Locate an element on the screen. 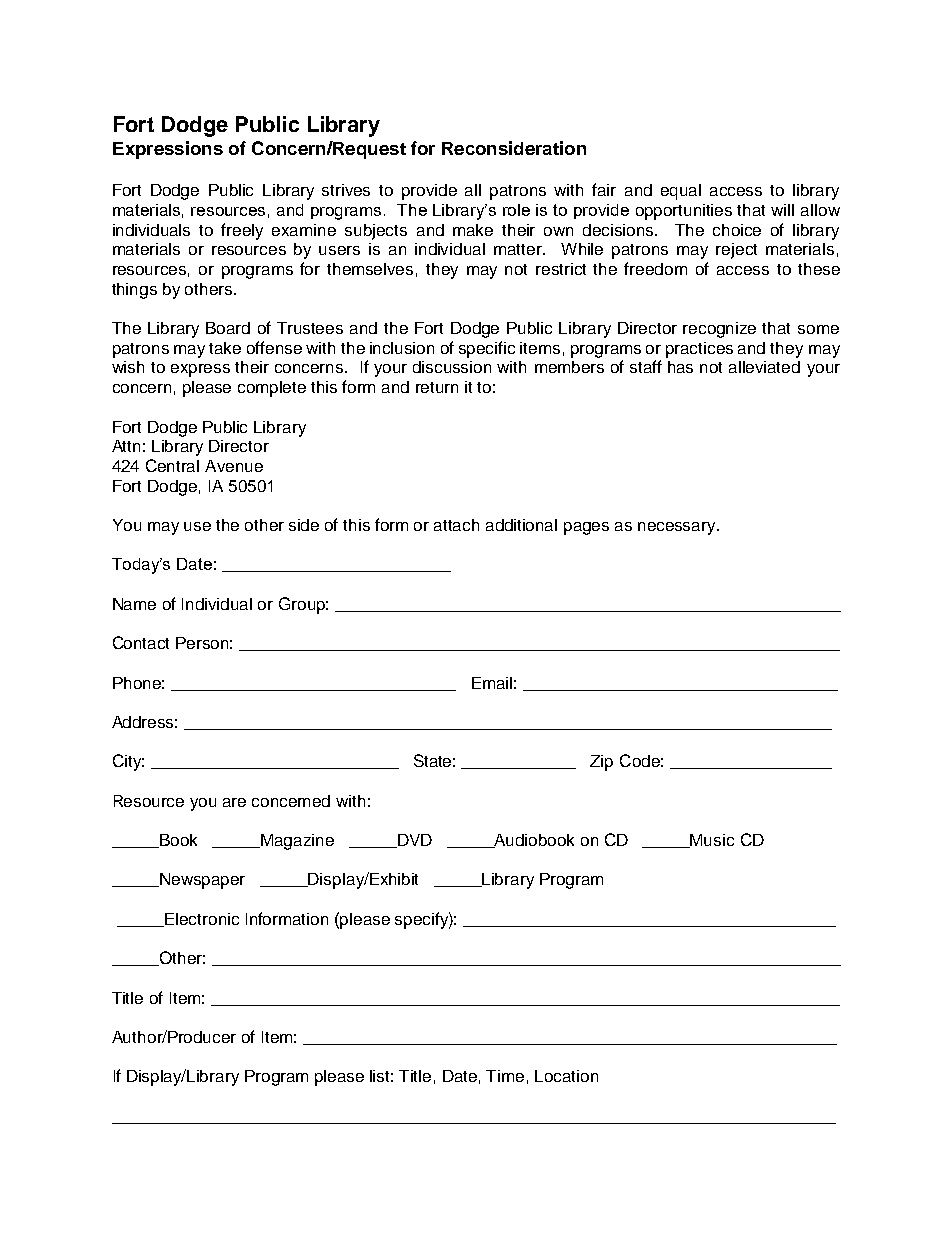  Time is located at coordinates (505, 1076).
